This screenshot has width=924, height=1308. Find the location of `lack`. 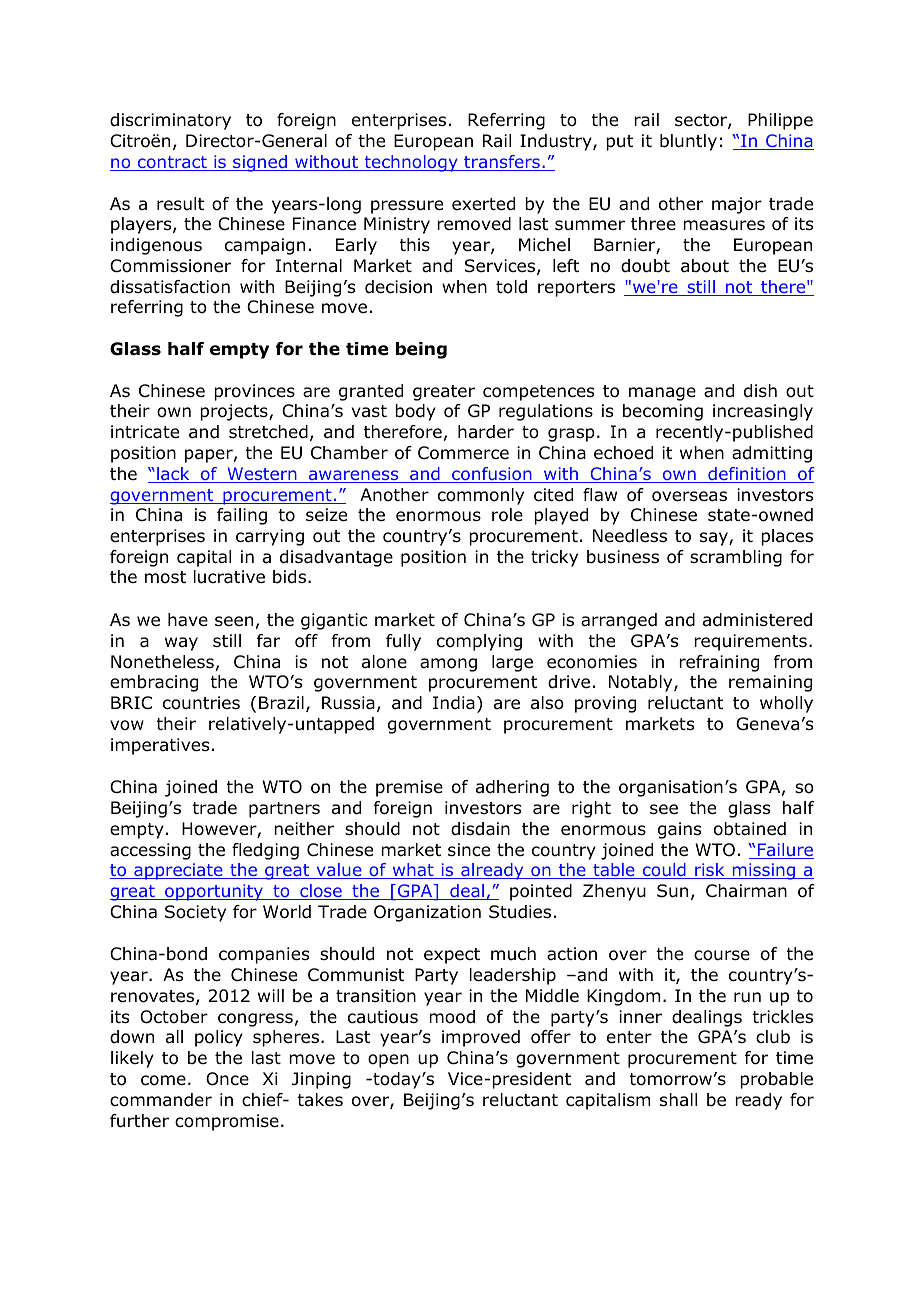

lack is located at coordinates (173, 475).
